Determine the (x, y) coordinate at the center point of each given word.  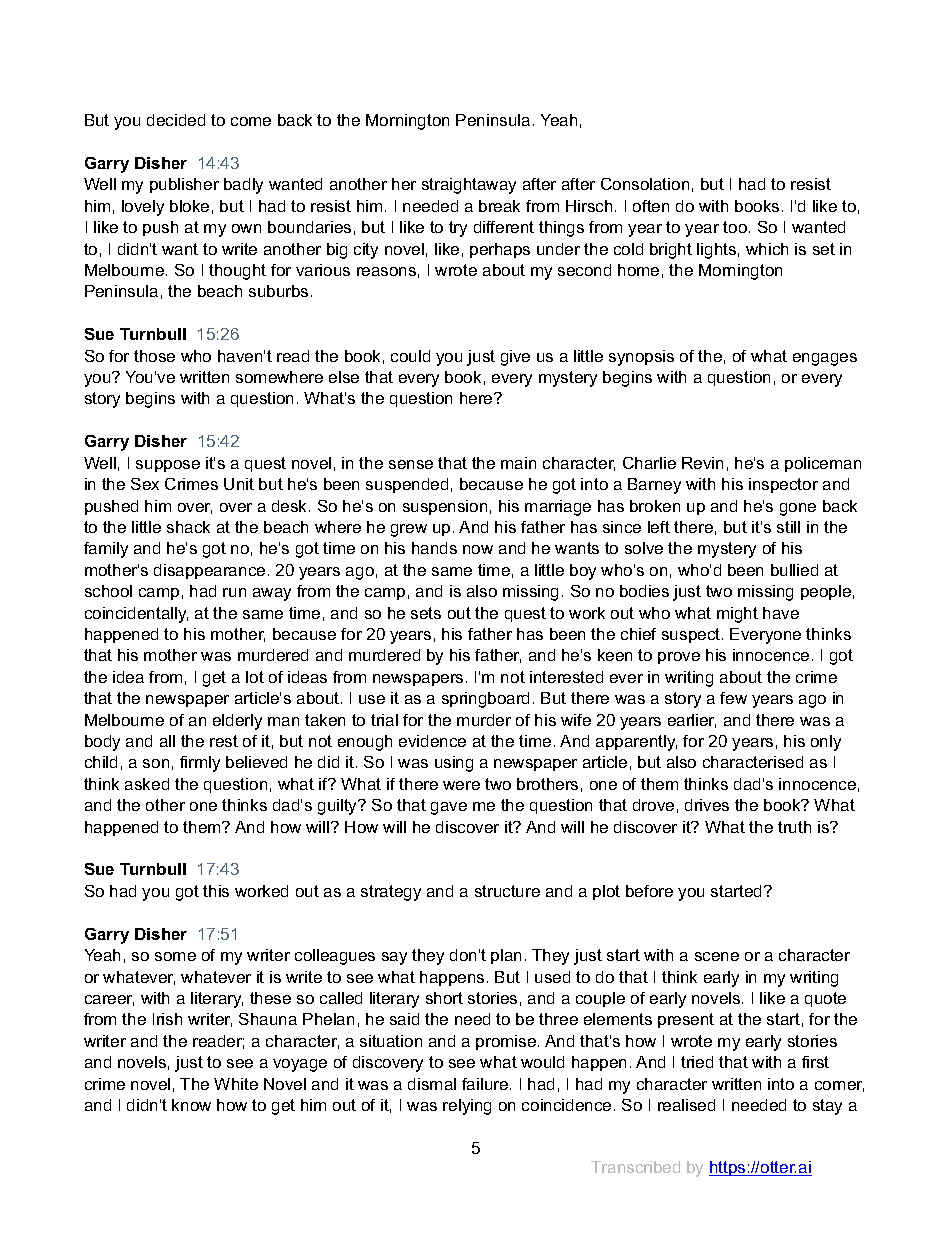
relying (467, 1107)
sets (426, 613)
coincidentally (136, 615)
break (499, 206)
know (191, 1105)
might (737, 615)
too (735, 227)
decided (176, 120)
